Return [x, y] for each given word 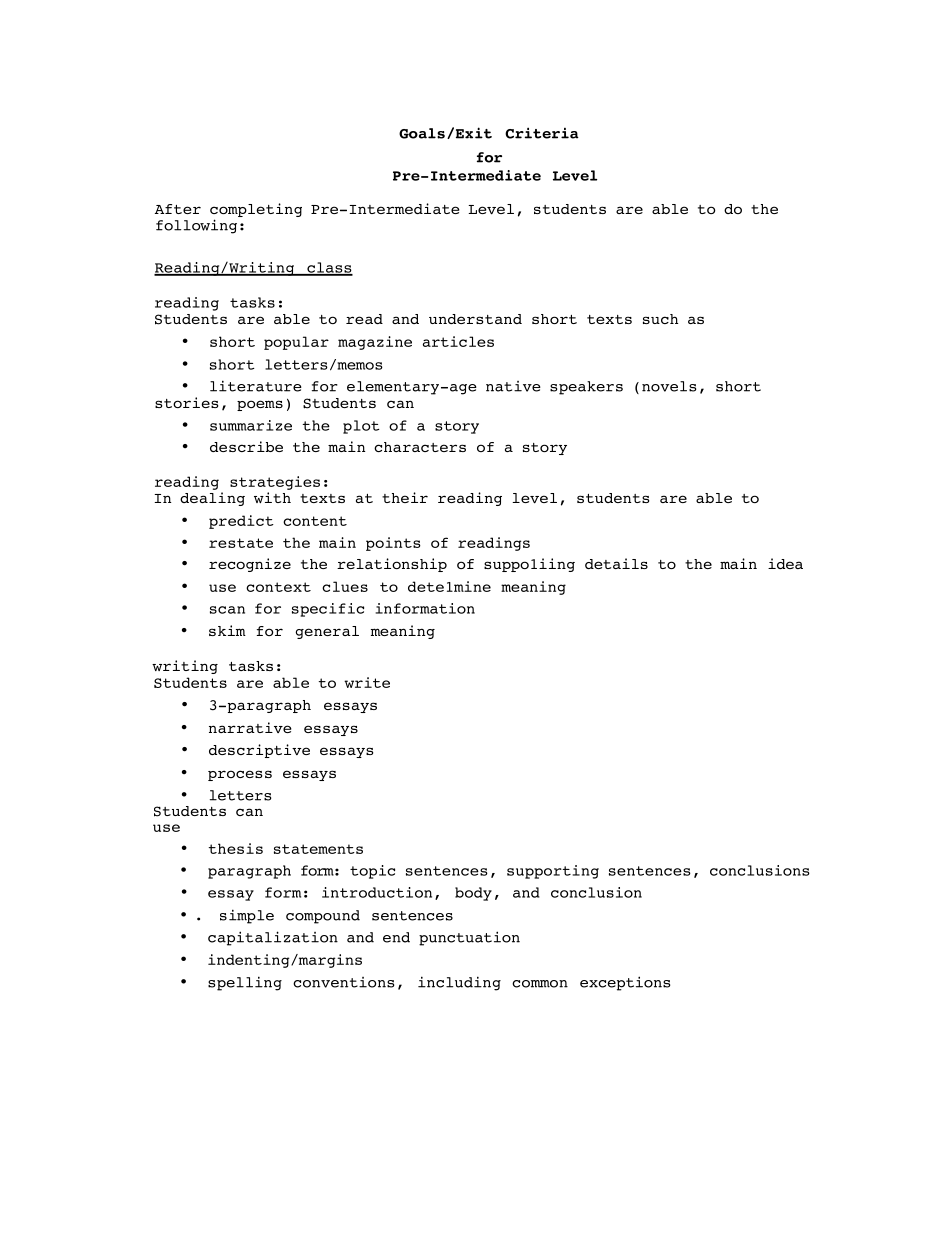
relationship [392, 565]
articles [458, 341]
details [616, 563]
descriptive [259, 751]
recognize [250, 565]
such [660, 319]
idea [785, 563]
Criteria [542, 133]
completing [256, 211]
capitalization [273, 938]
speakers [586, 388]
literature [256, 386]
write [367, 682]
